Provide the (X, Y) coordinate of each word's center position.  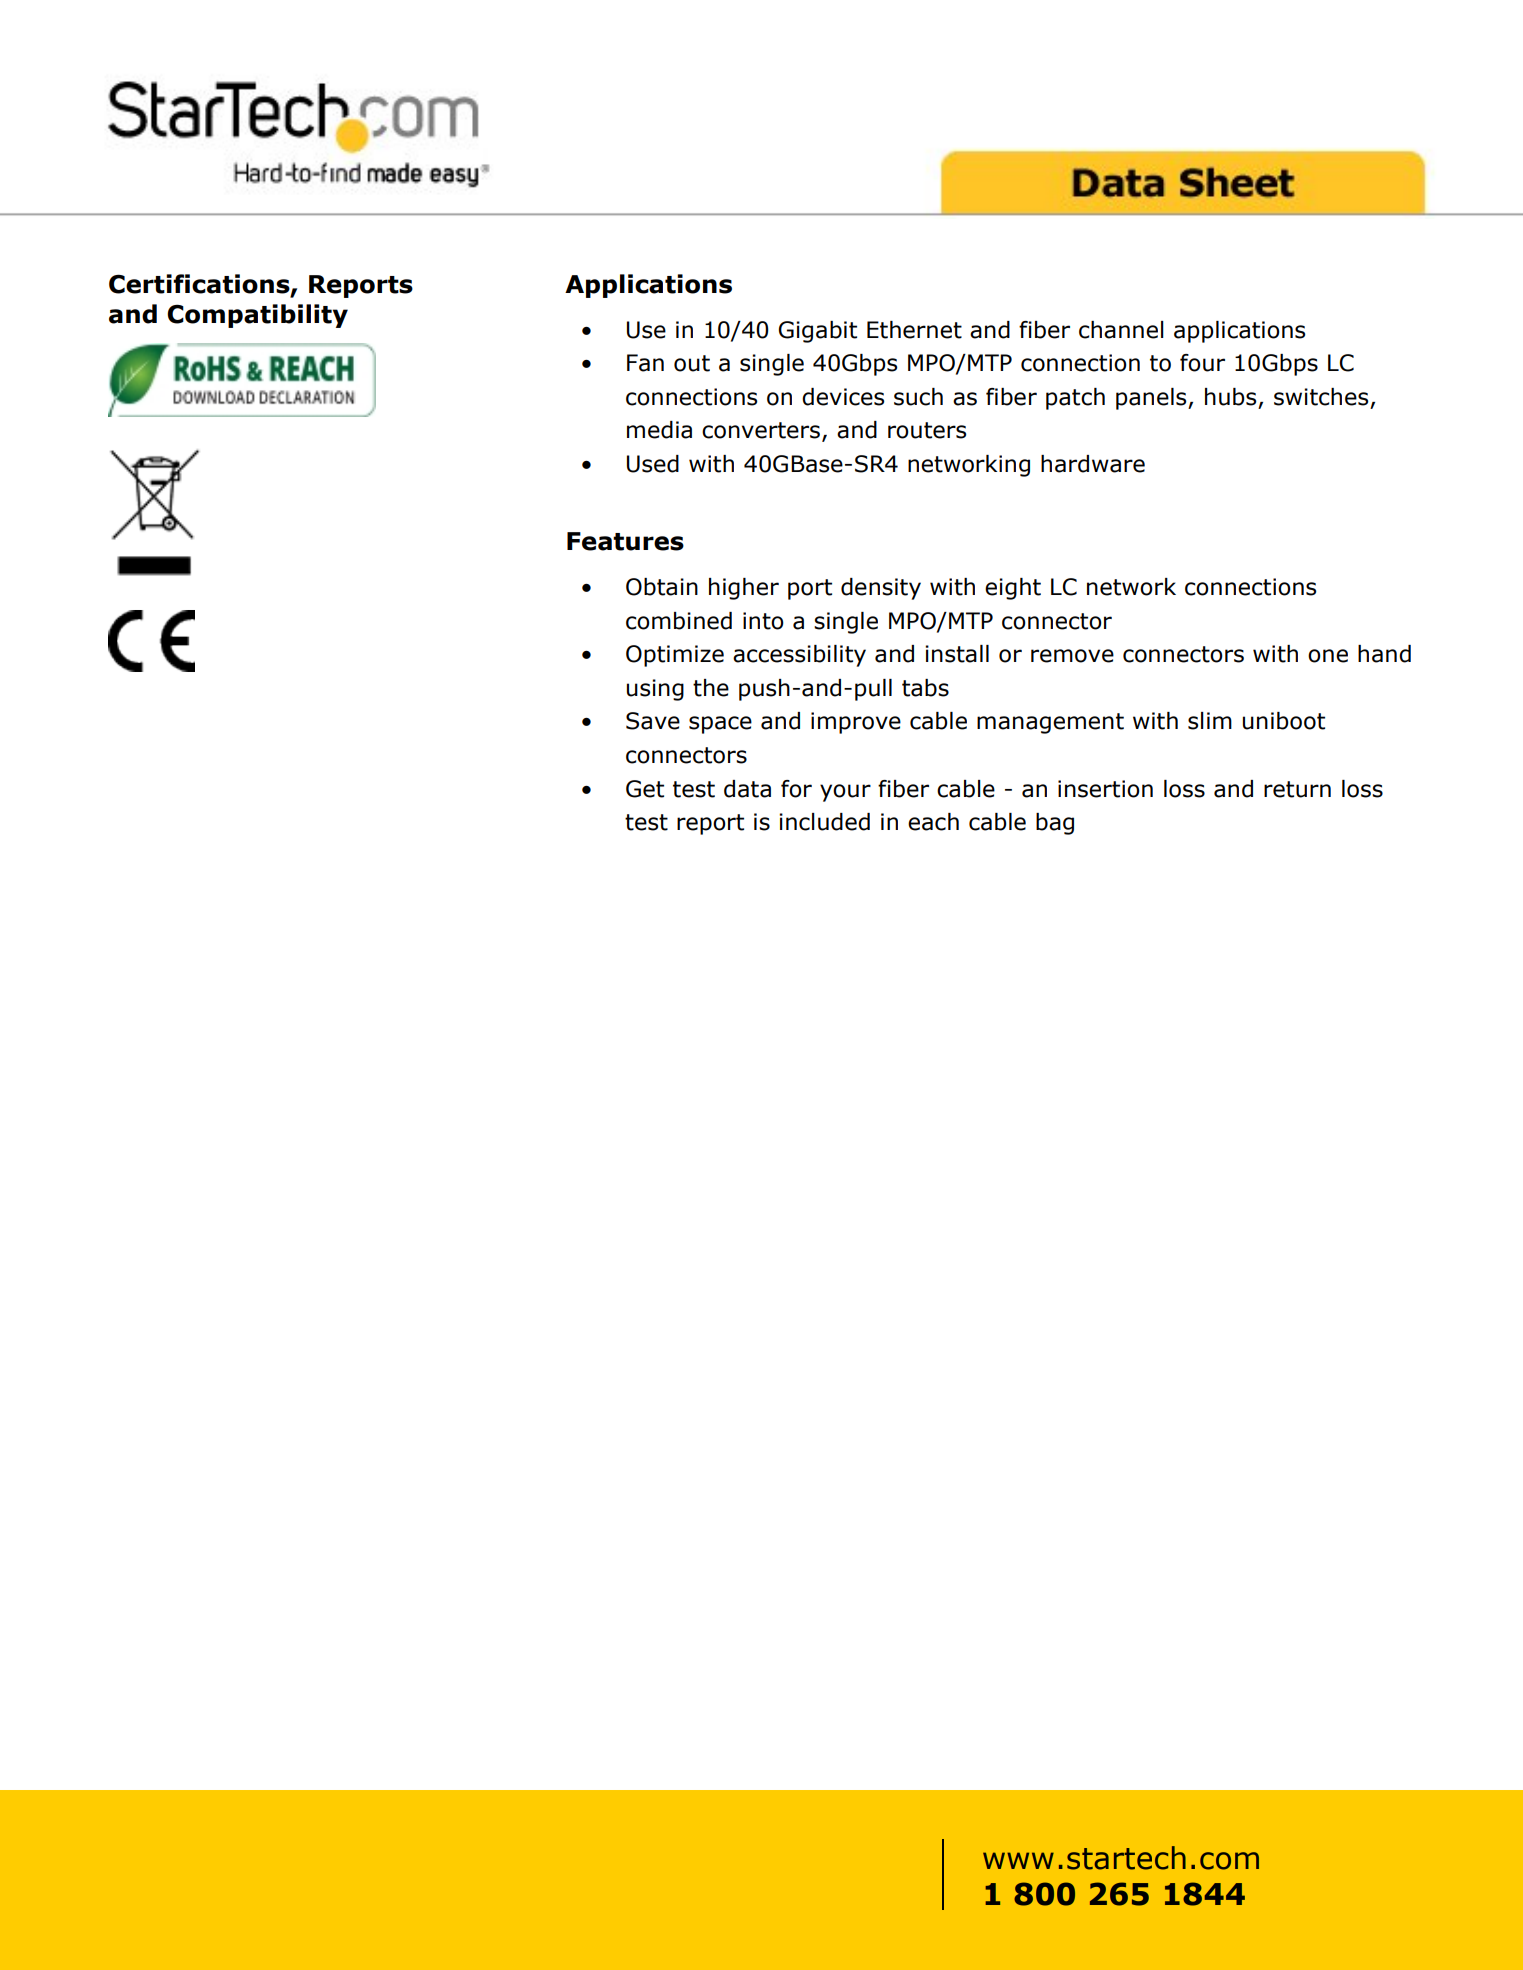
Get (645, 789)
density (881, 589)
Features (625, 541)
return (1297, 789)
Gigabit (818, 332)
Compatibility (257, 316)
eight (1013, 589)
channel (1121, 330)
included (824, 822)
